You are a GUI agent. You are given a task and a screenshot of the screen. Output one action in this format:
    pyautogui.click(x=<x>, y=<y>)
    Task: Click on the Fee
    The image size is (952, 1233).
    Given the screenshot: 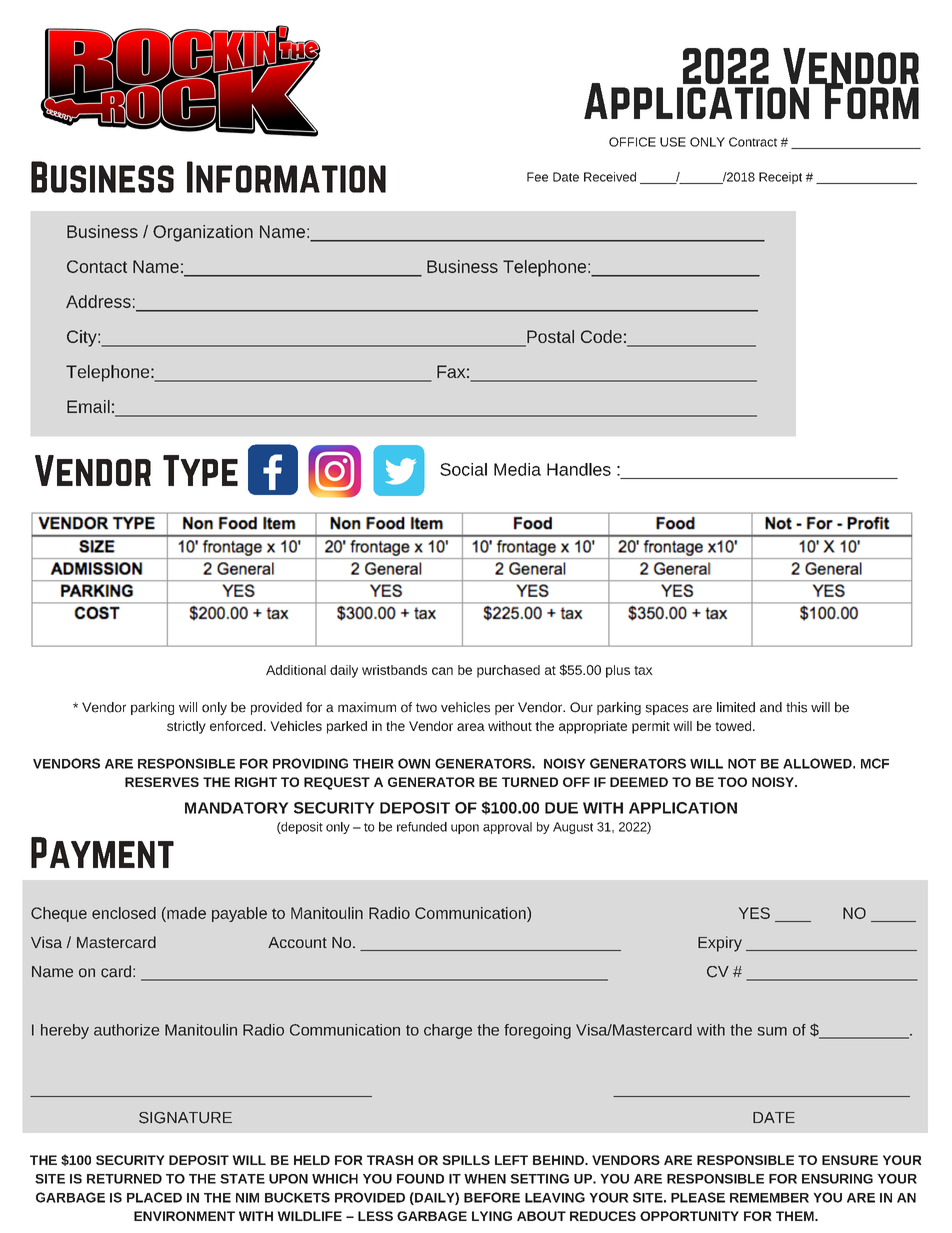 What is the action you would take?
    pyautogui.click(x=537, y=177)
